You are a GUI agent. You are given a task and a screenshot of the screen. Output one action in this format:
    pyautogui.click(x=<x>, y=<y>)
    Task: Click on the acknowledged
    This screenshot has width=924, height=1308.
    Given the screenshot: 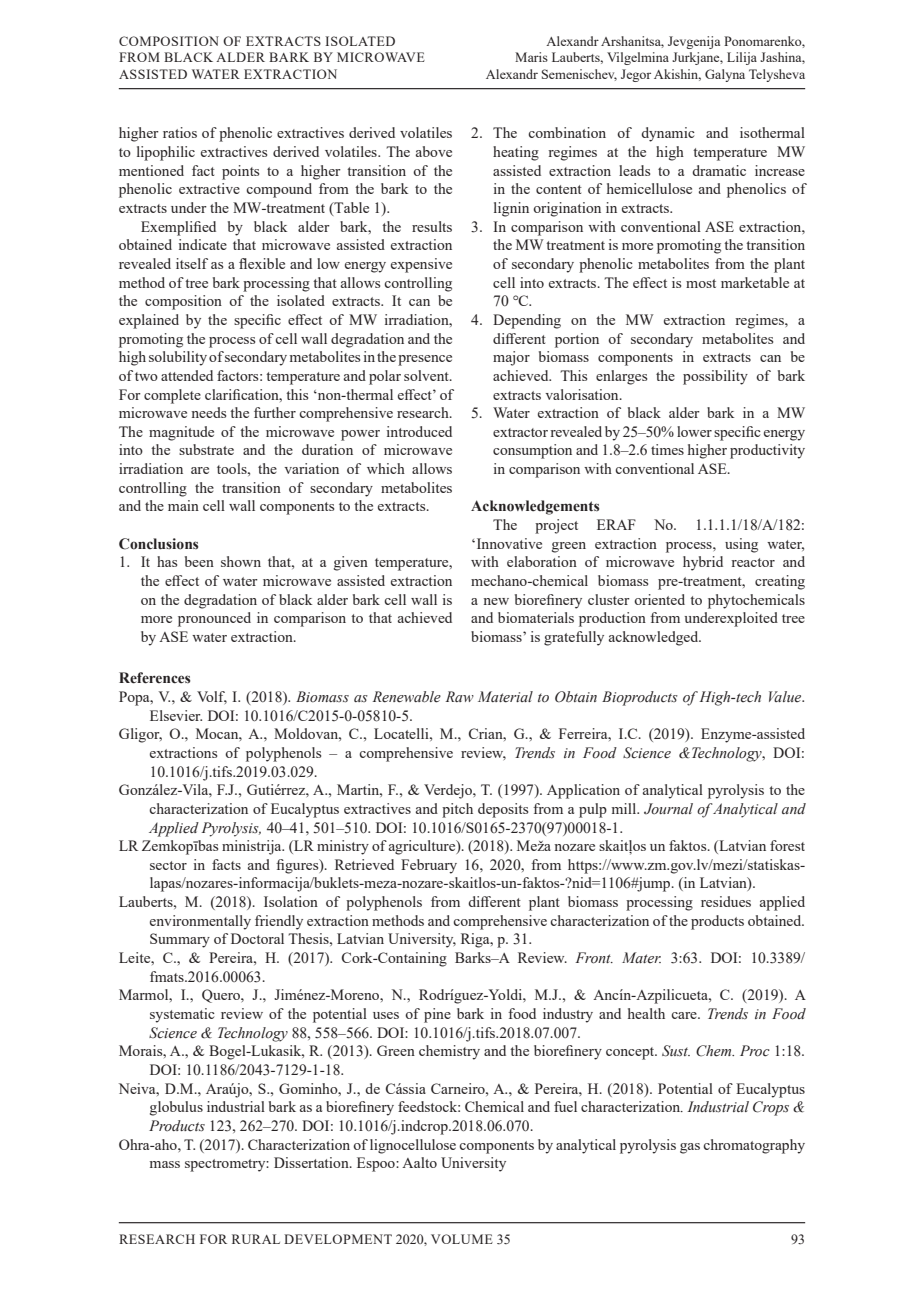 What is the action you would take?
    pyautogui.click(x=655, y=638)
